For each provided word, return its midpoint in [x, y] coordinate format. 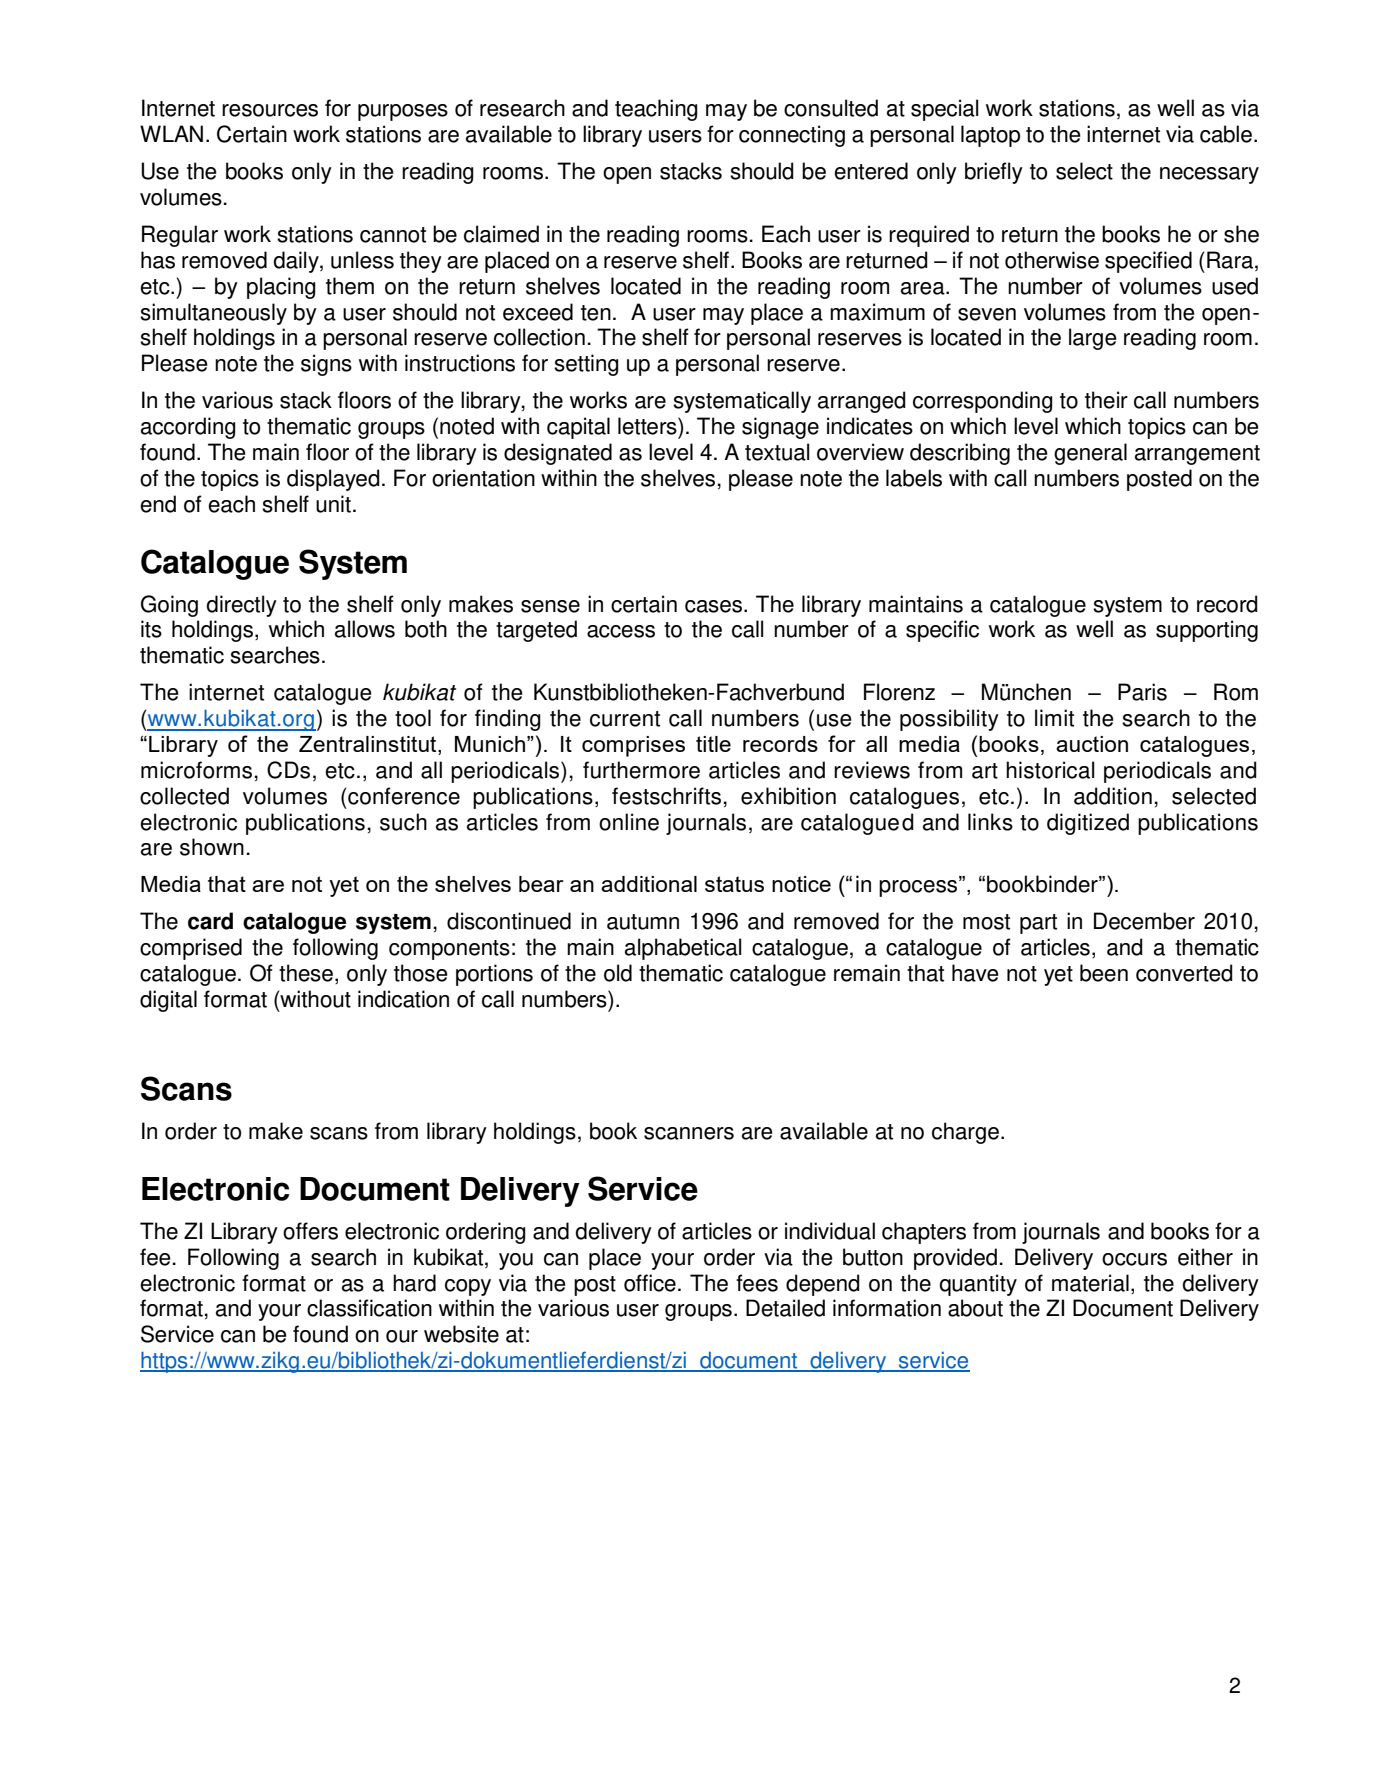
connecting [792, 136]
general [1090, 454]
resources [270, 110]
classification [369, 1308]
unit [333, 504]
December [1144, 921]
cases [715, 606]
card [210, 921]
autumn [643, 922]
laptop [990, 136]
